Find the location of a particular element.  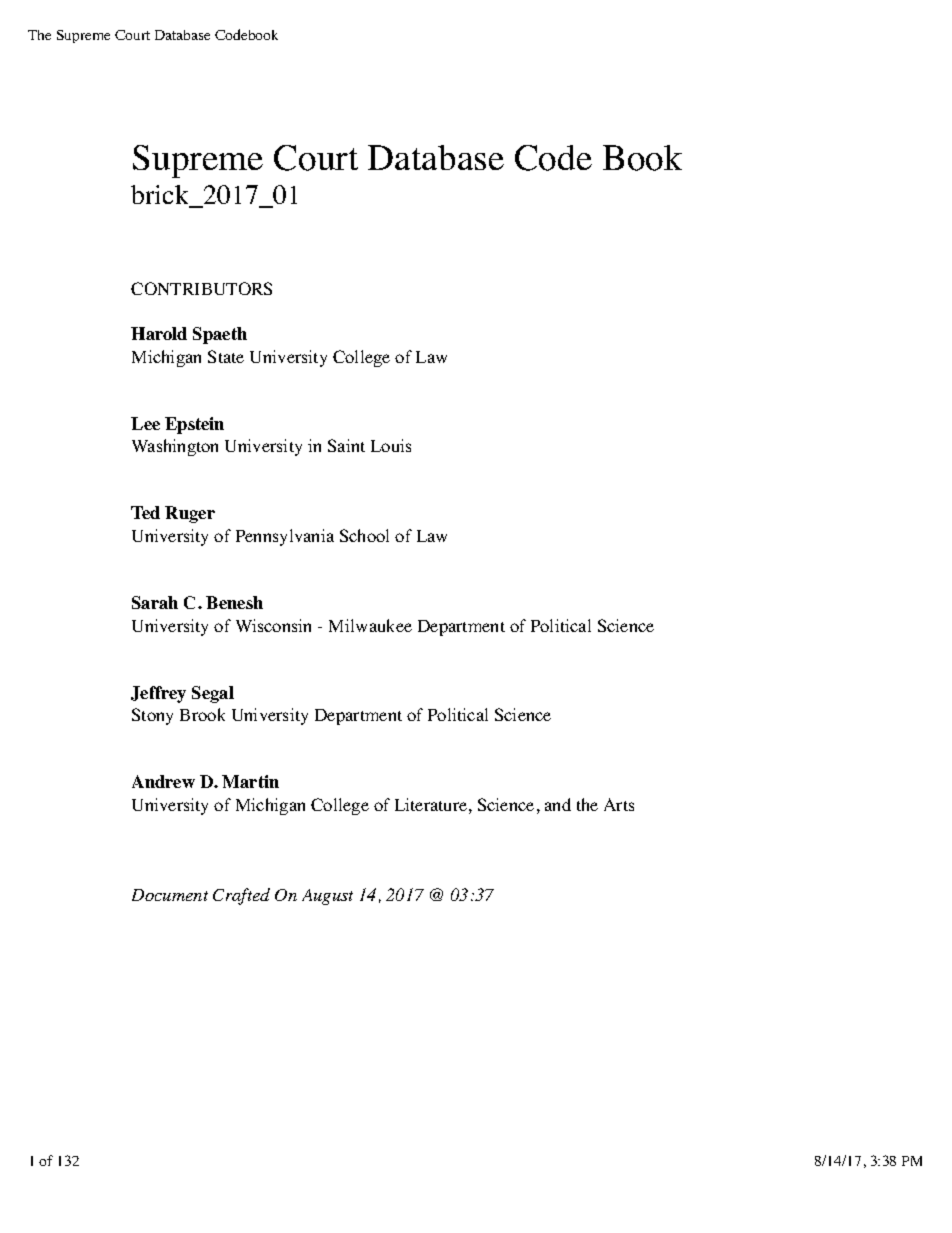

CONTRIBUTORS is located at coordinates (201, 288).
